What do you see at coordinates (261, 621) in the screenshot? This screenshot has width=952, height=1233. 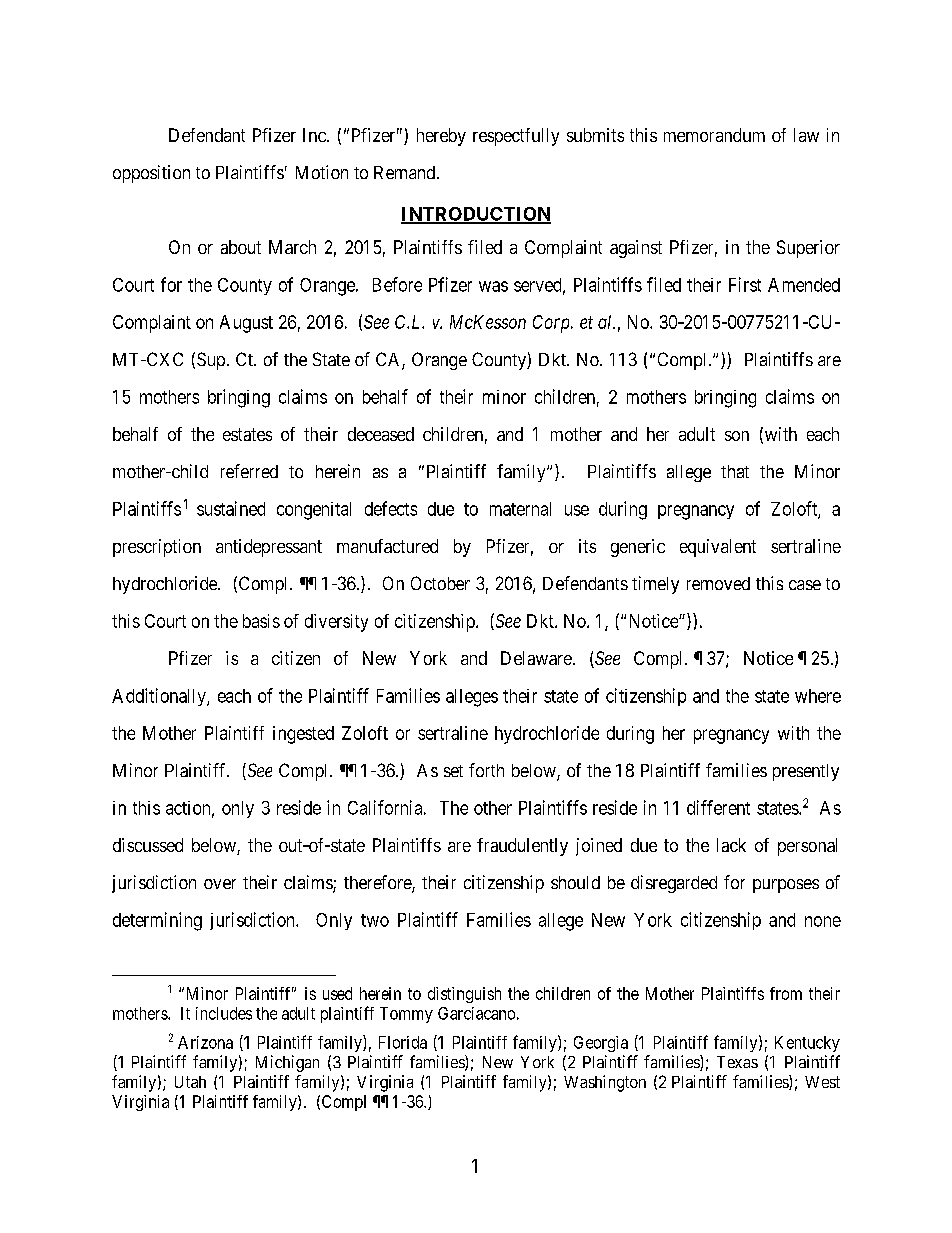 I see `basis` at bounding box center [261, 621].
